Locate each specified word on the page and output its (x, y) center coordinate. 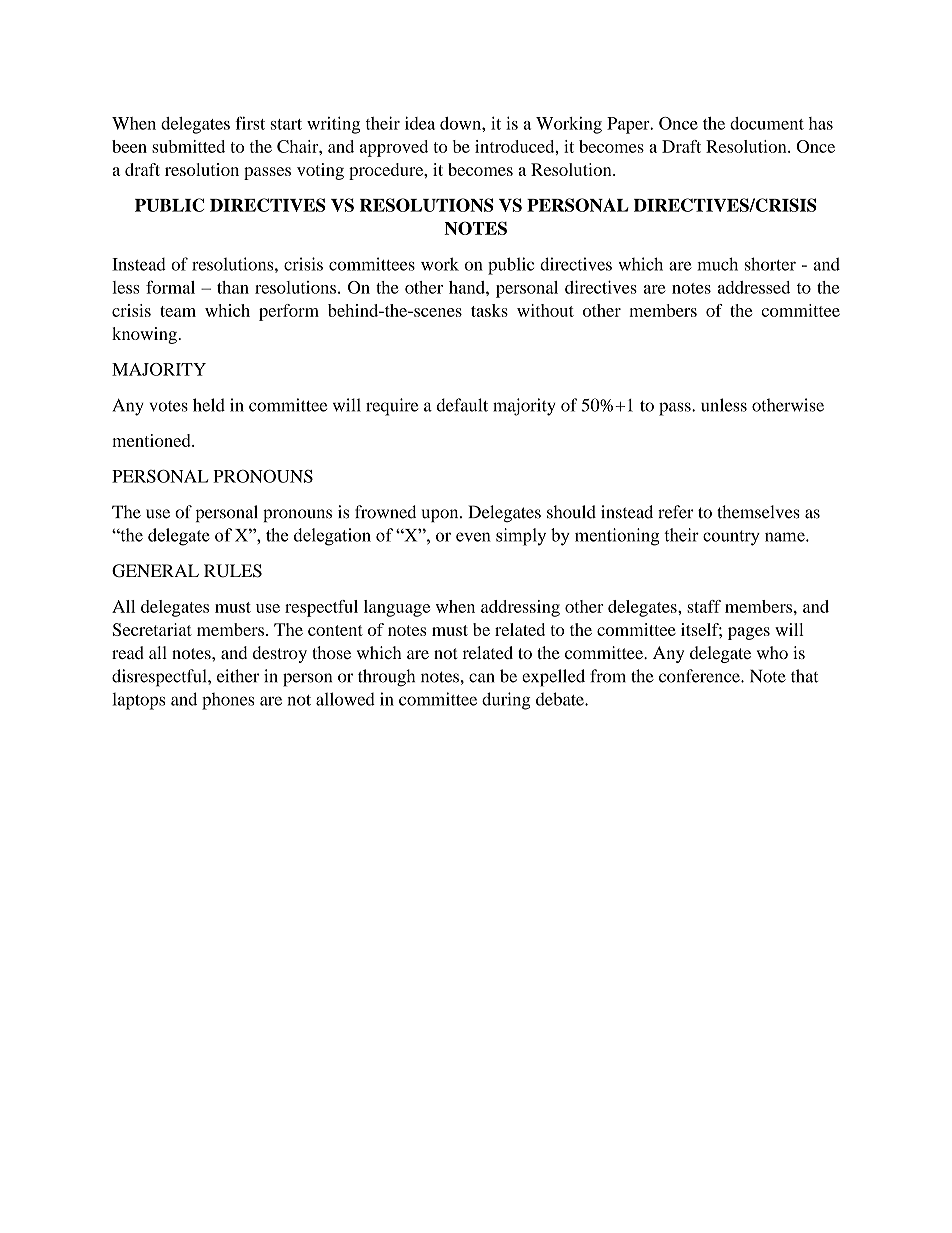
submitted (188, 146)
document (767, 123)
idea (420, 123)
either (238, 676)
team (178, 311)
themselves (758, 512)
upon (441, 515)
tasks (489, 310)
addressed (754, 287)
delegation (332, 537)
